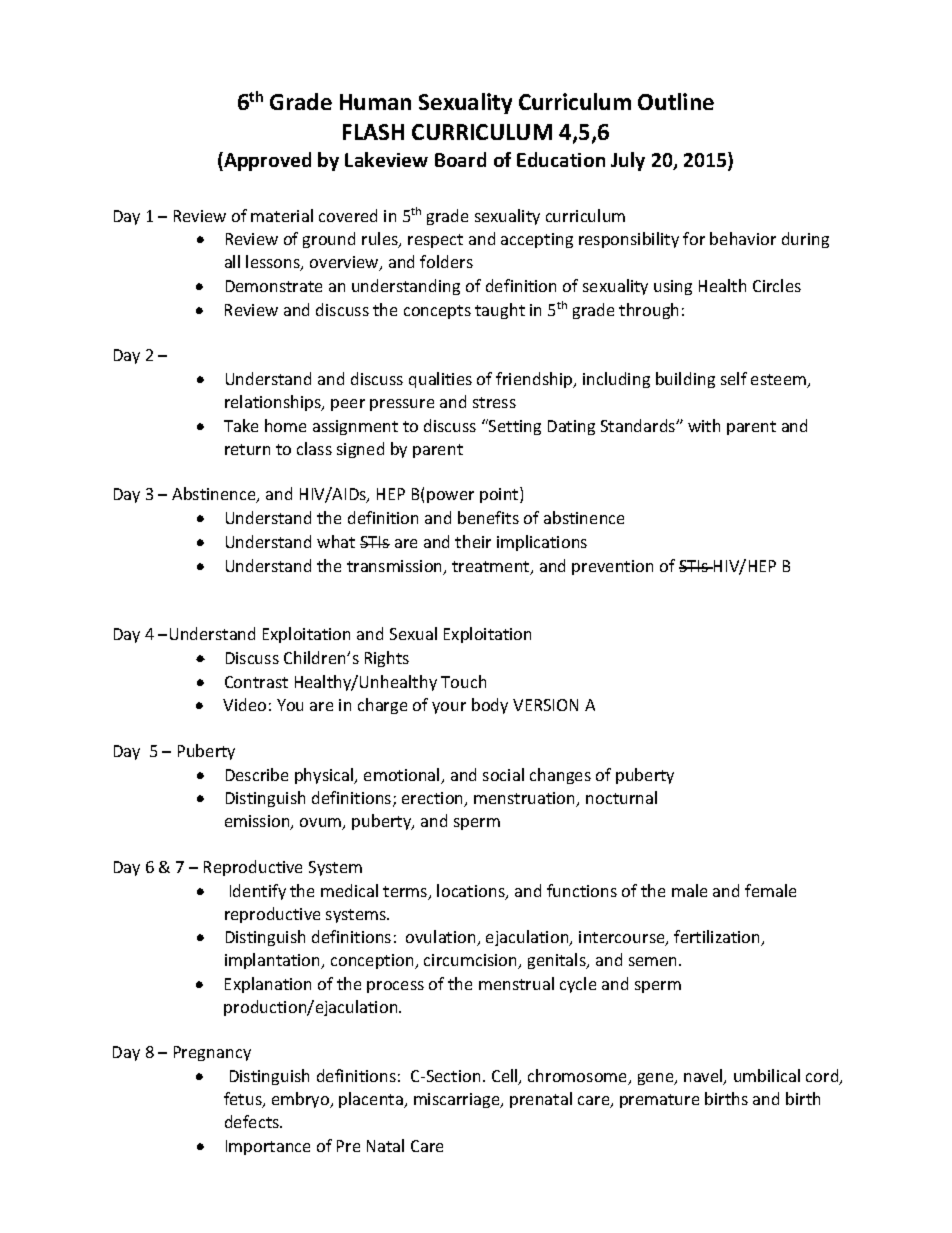 Image resolution: width=952 pixels, height=1233 pixels. What do you see at coordinates (612, 567) in the image?
I see `prevention` at bounding box center [612, 567].
